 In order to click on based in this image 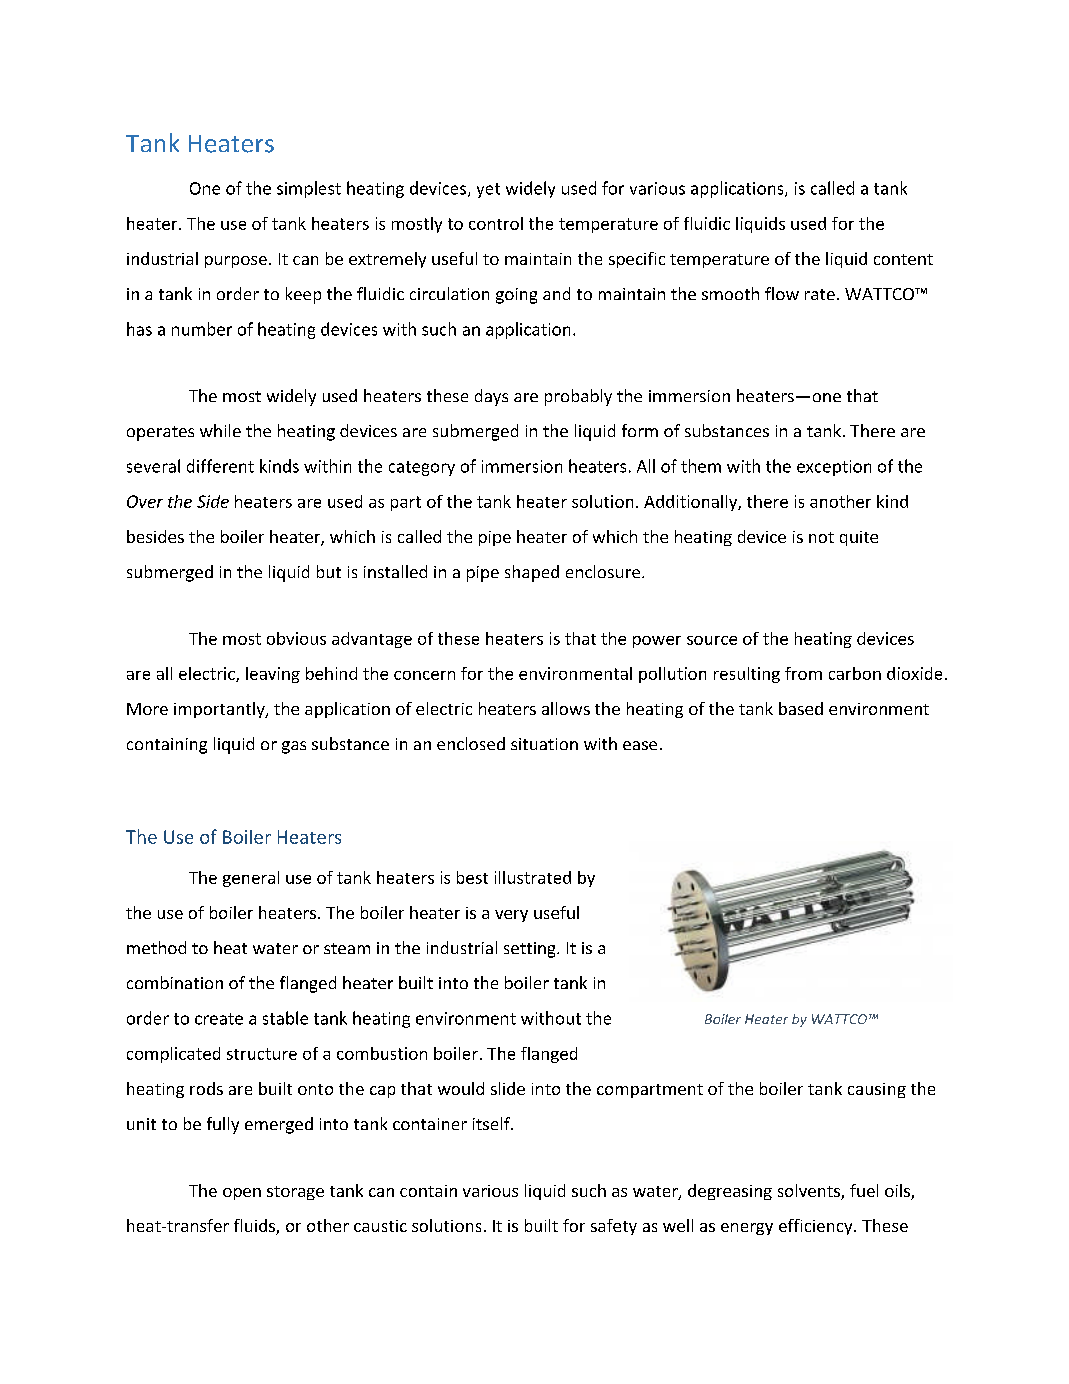, I will do `click(801, 708)`.
